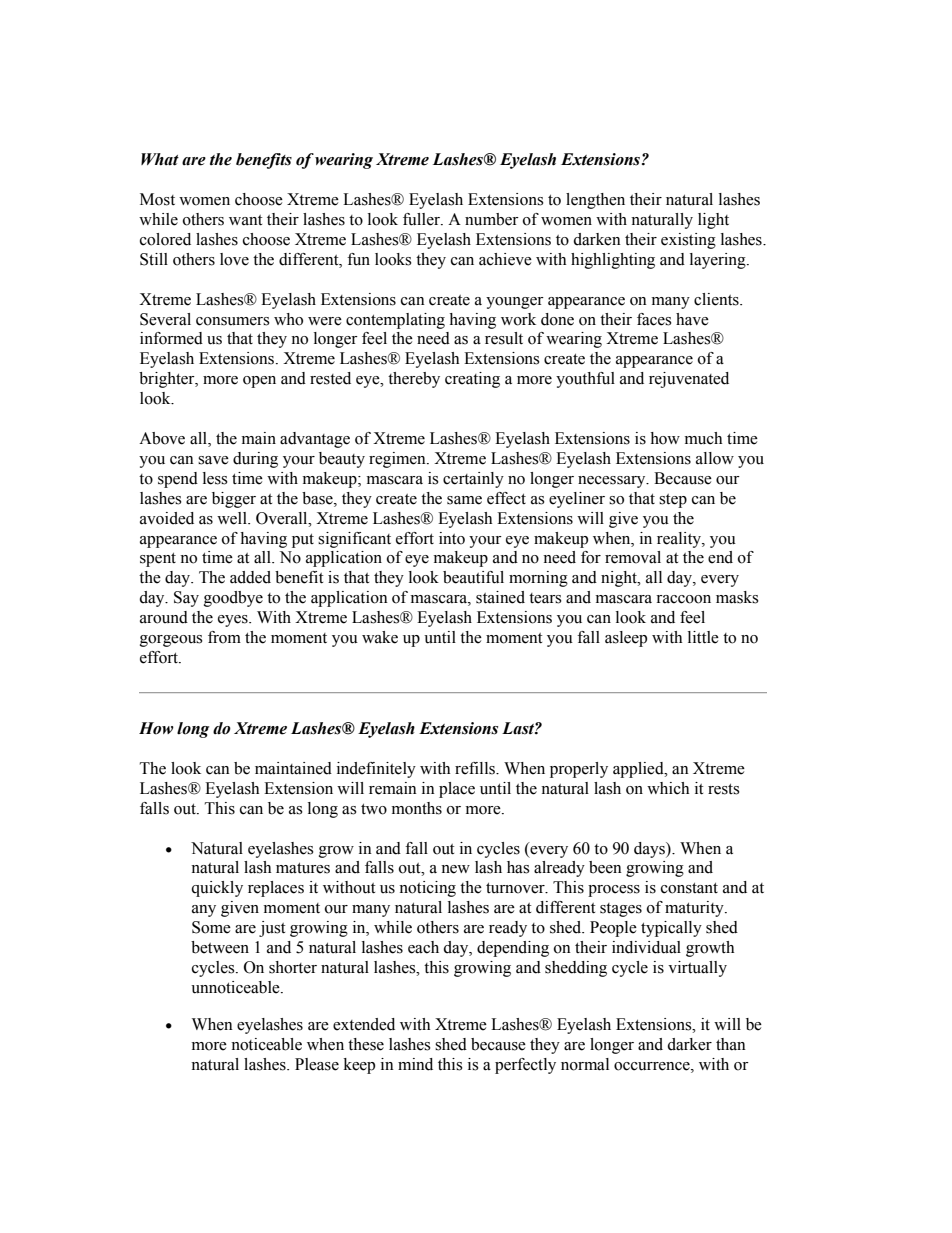 This screenshot has width=952, height=1233. What do you see at coordinates (689, 888) in the screenshot?
I see `constant` at bounding box center [689, 888].
